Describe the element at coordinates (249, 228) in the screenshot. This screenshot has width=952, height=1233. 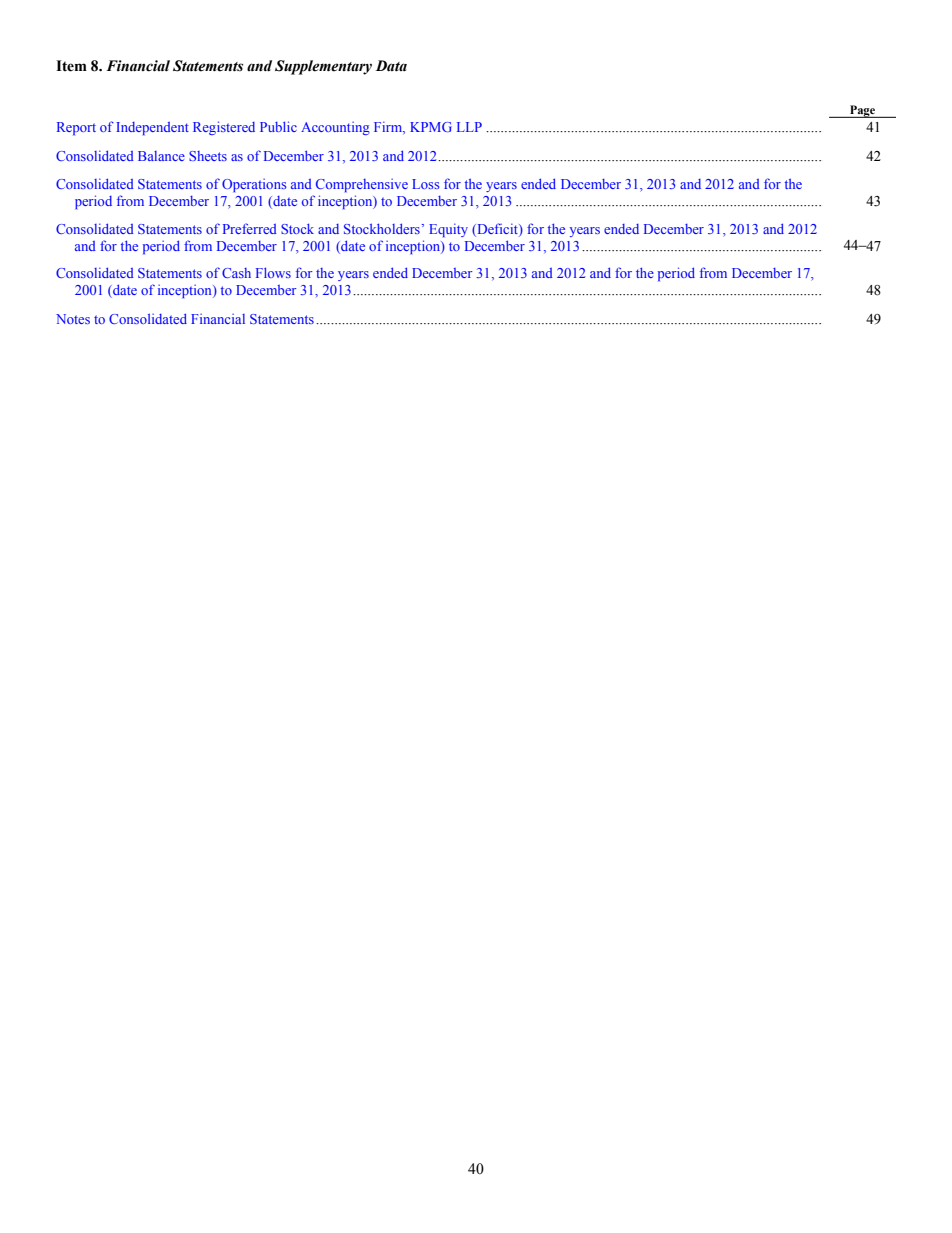
I see `Preferred` at that location.
